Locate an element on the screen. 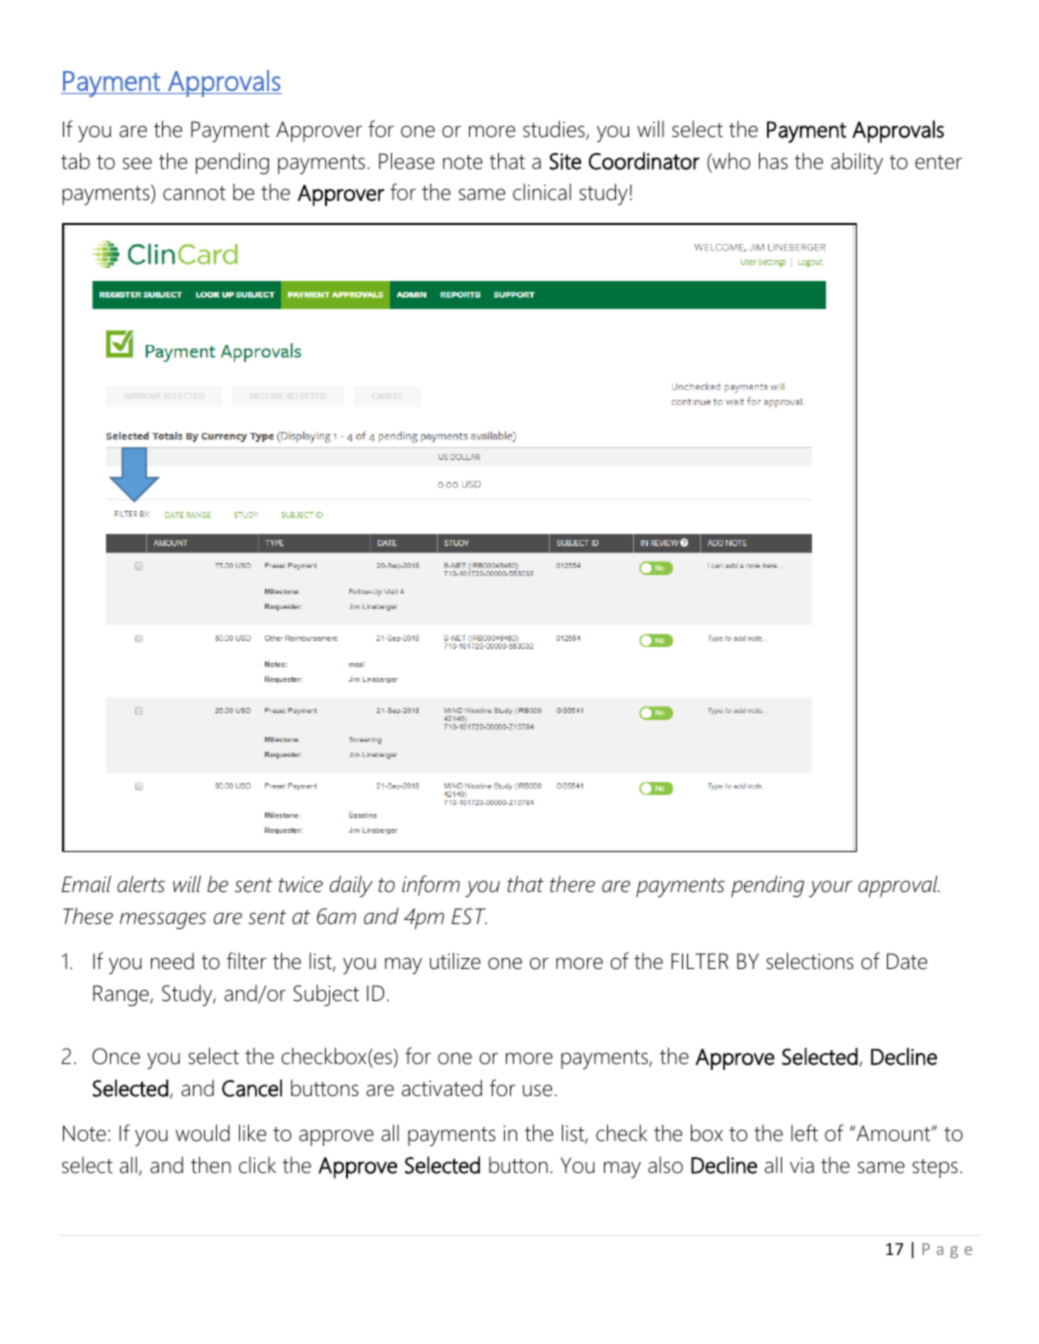 This screenshot has height=1344, width=1039. ability is located at coordinates (857, 163).
